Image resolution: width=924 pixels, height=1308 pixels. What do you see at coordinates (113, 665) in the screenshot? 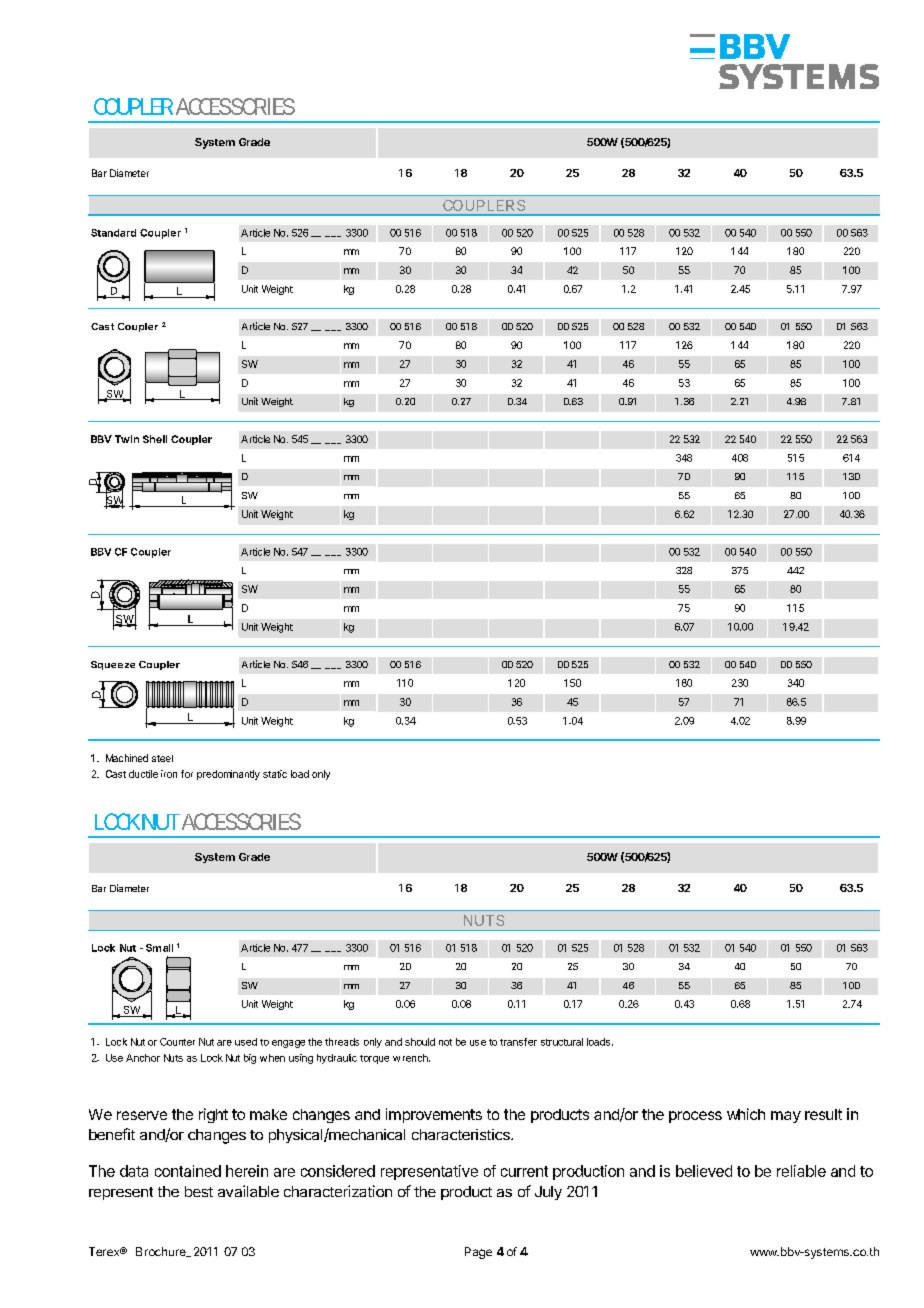
I see `Squeeze` at bounding box center [113, 665].
